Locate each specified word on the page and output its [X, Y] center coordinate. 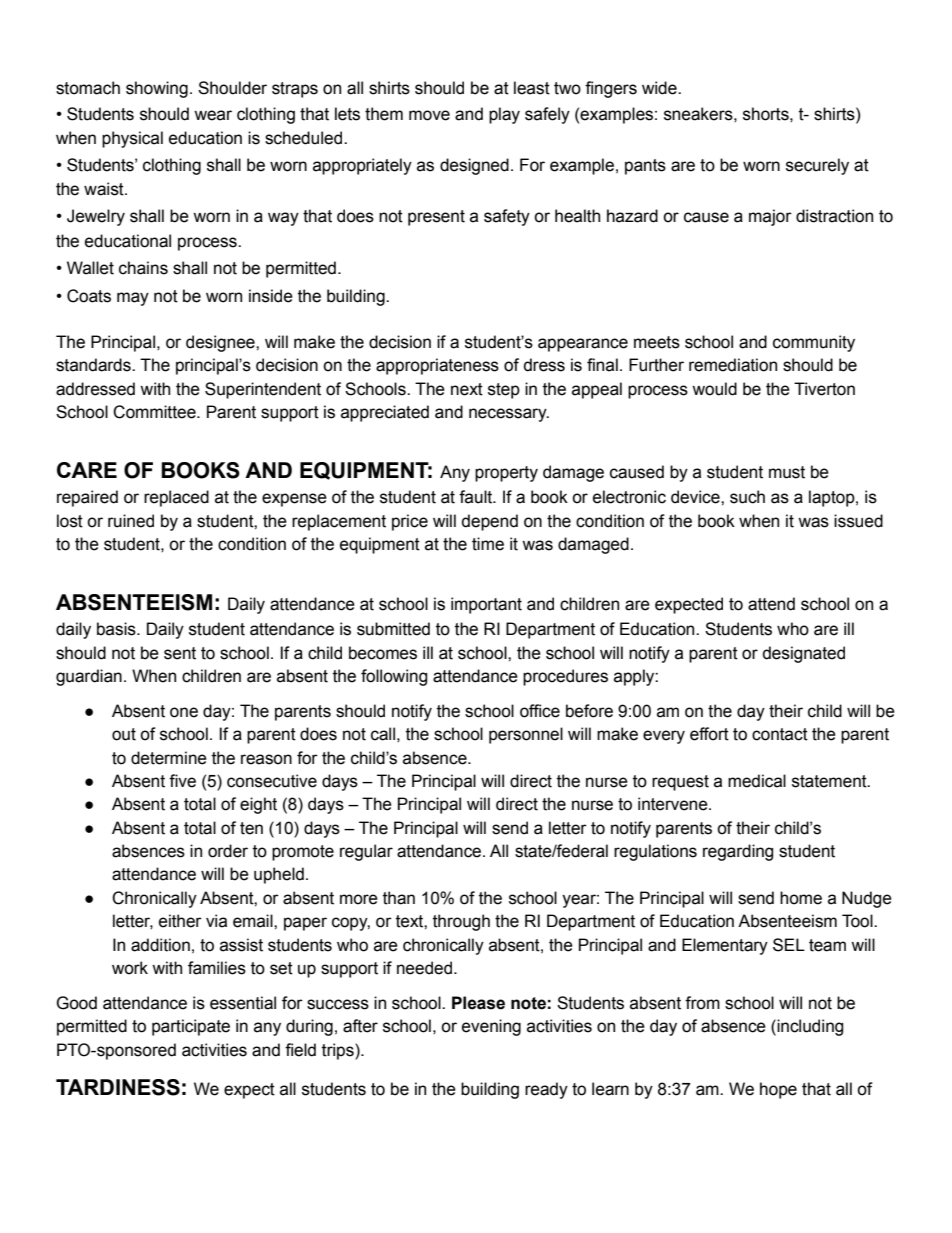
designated [804, 654]
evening [491, 1027]
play [504, 115]
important [486, 605]
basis [117, 629]
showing [157, 89]
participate [191, 1027]
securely [817, 166]
